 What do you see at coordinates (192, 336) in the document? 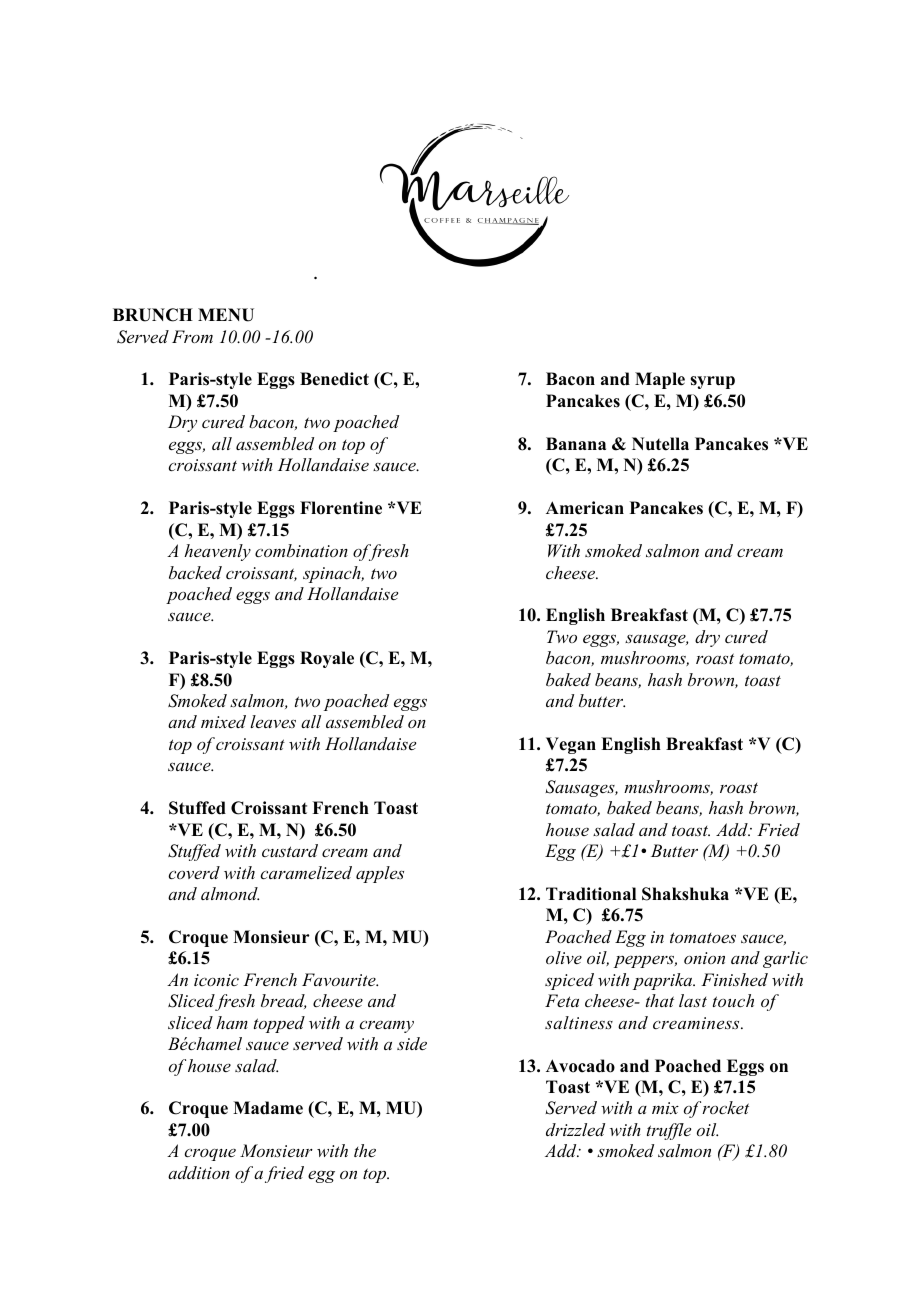
I see `From` at bounding box center [192, 336].
